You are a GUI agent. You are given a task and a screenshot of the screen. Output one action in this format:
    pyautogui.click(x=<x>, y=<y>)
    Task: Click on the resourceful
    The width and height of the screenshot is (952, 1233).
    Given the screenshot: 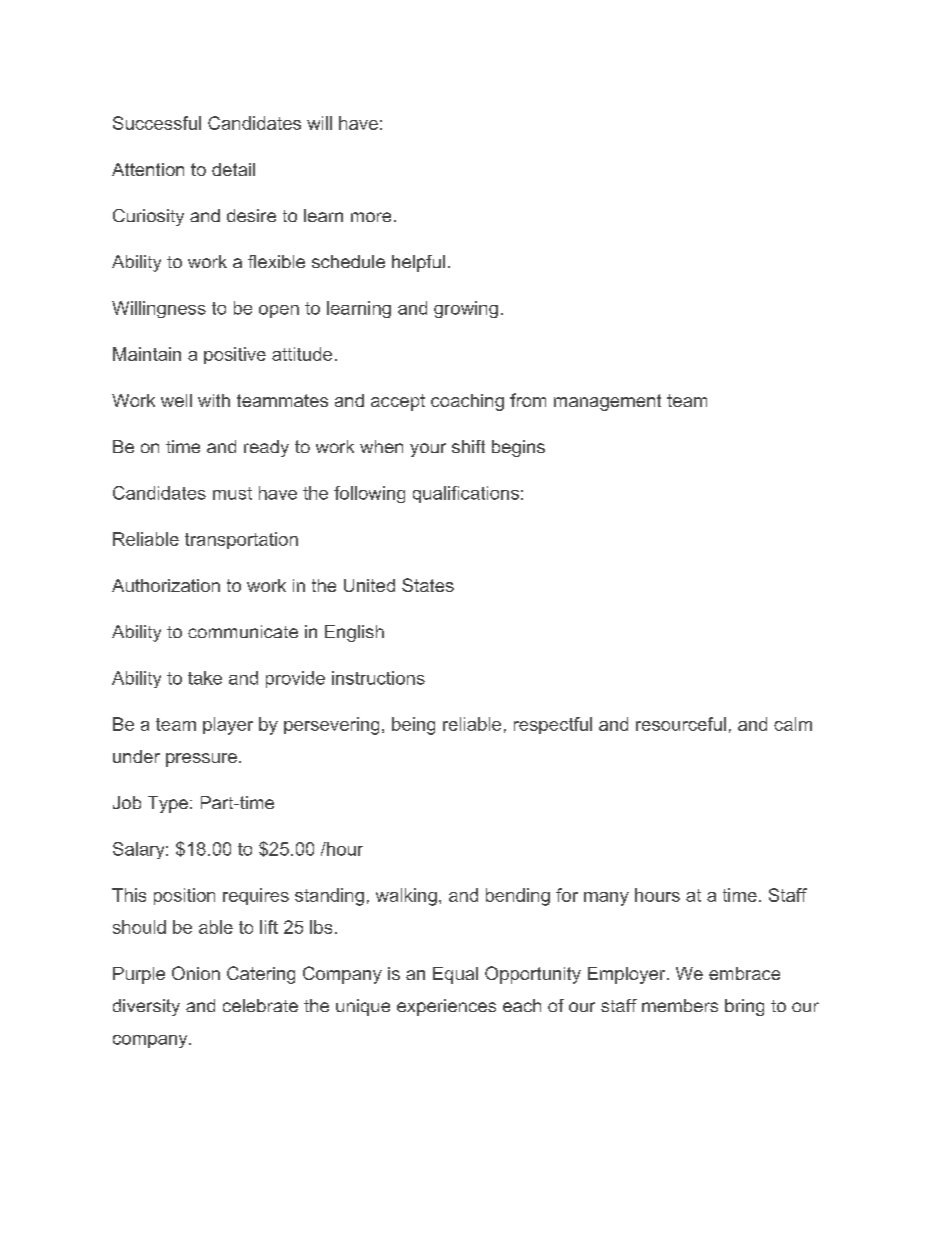 What is the action you would take?
    pyautogui.click(x=681, y=724)
